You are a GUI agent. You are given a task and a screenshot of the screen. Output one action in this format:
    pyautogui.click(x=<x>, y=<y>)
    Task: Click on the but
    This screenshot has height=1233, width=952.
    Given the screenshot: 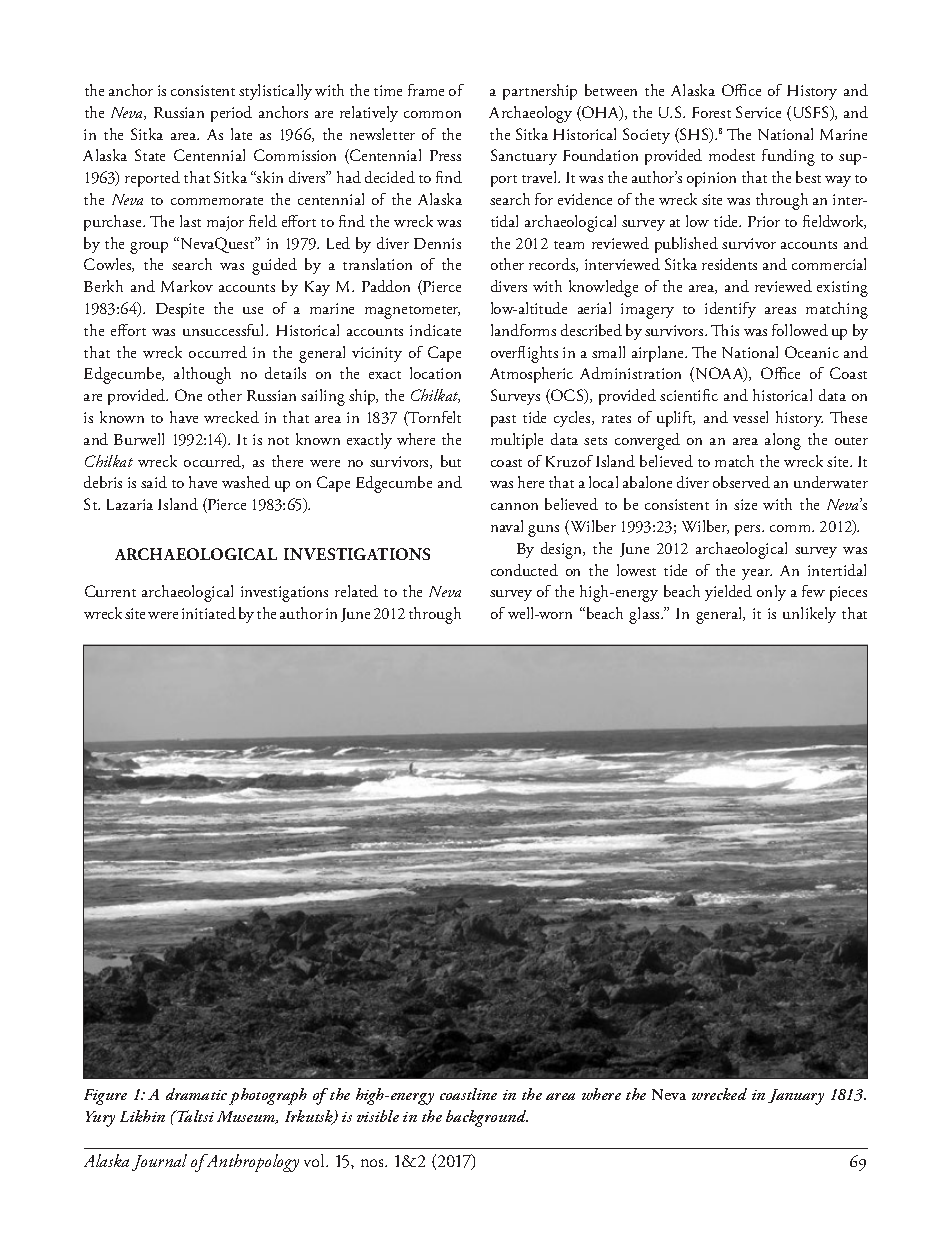 What is the action you would take?
    pyautogui.click(x=451, y=461)
